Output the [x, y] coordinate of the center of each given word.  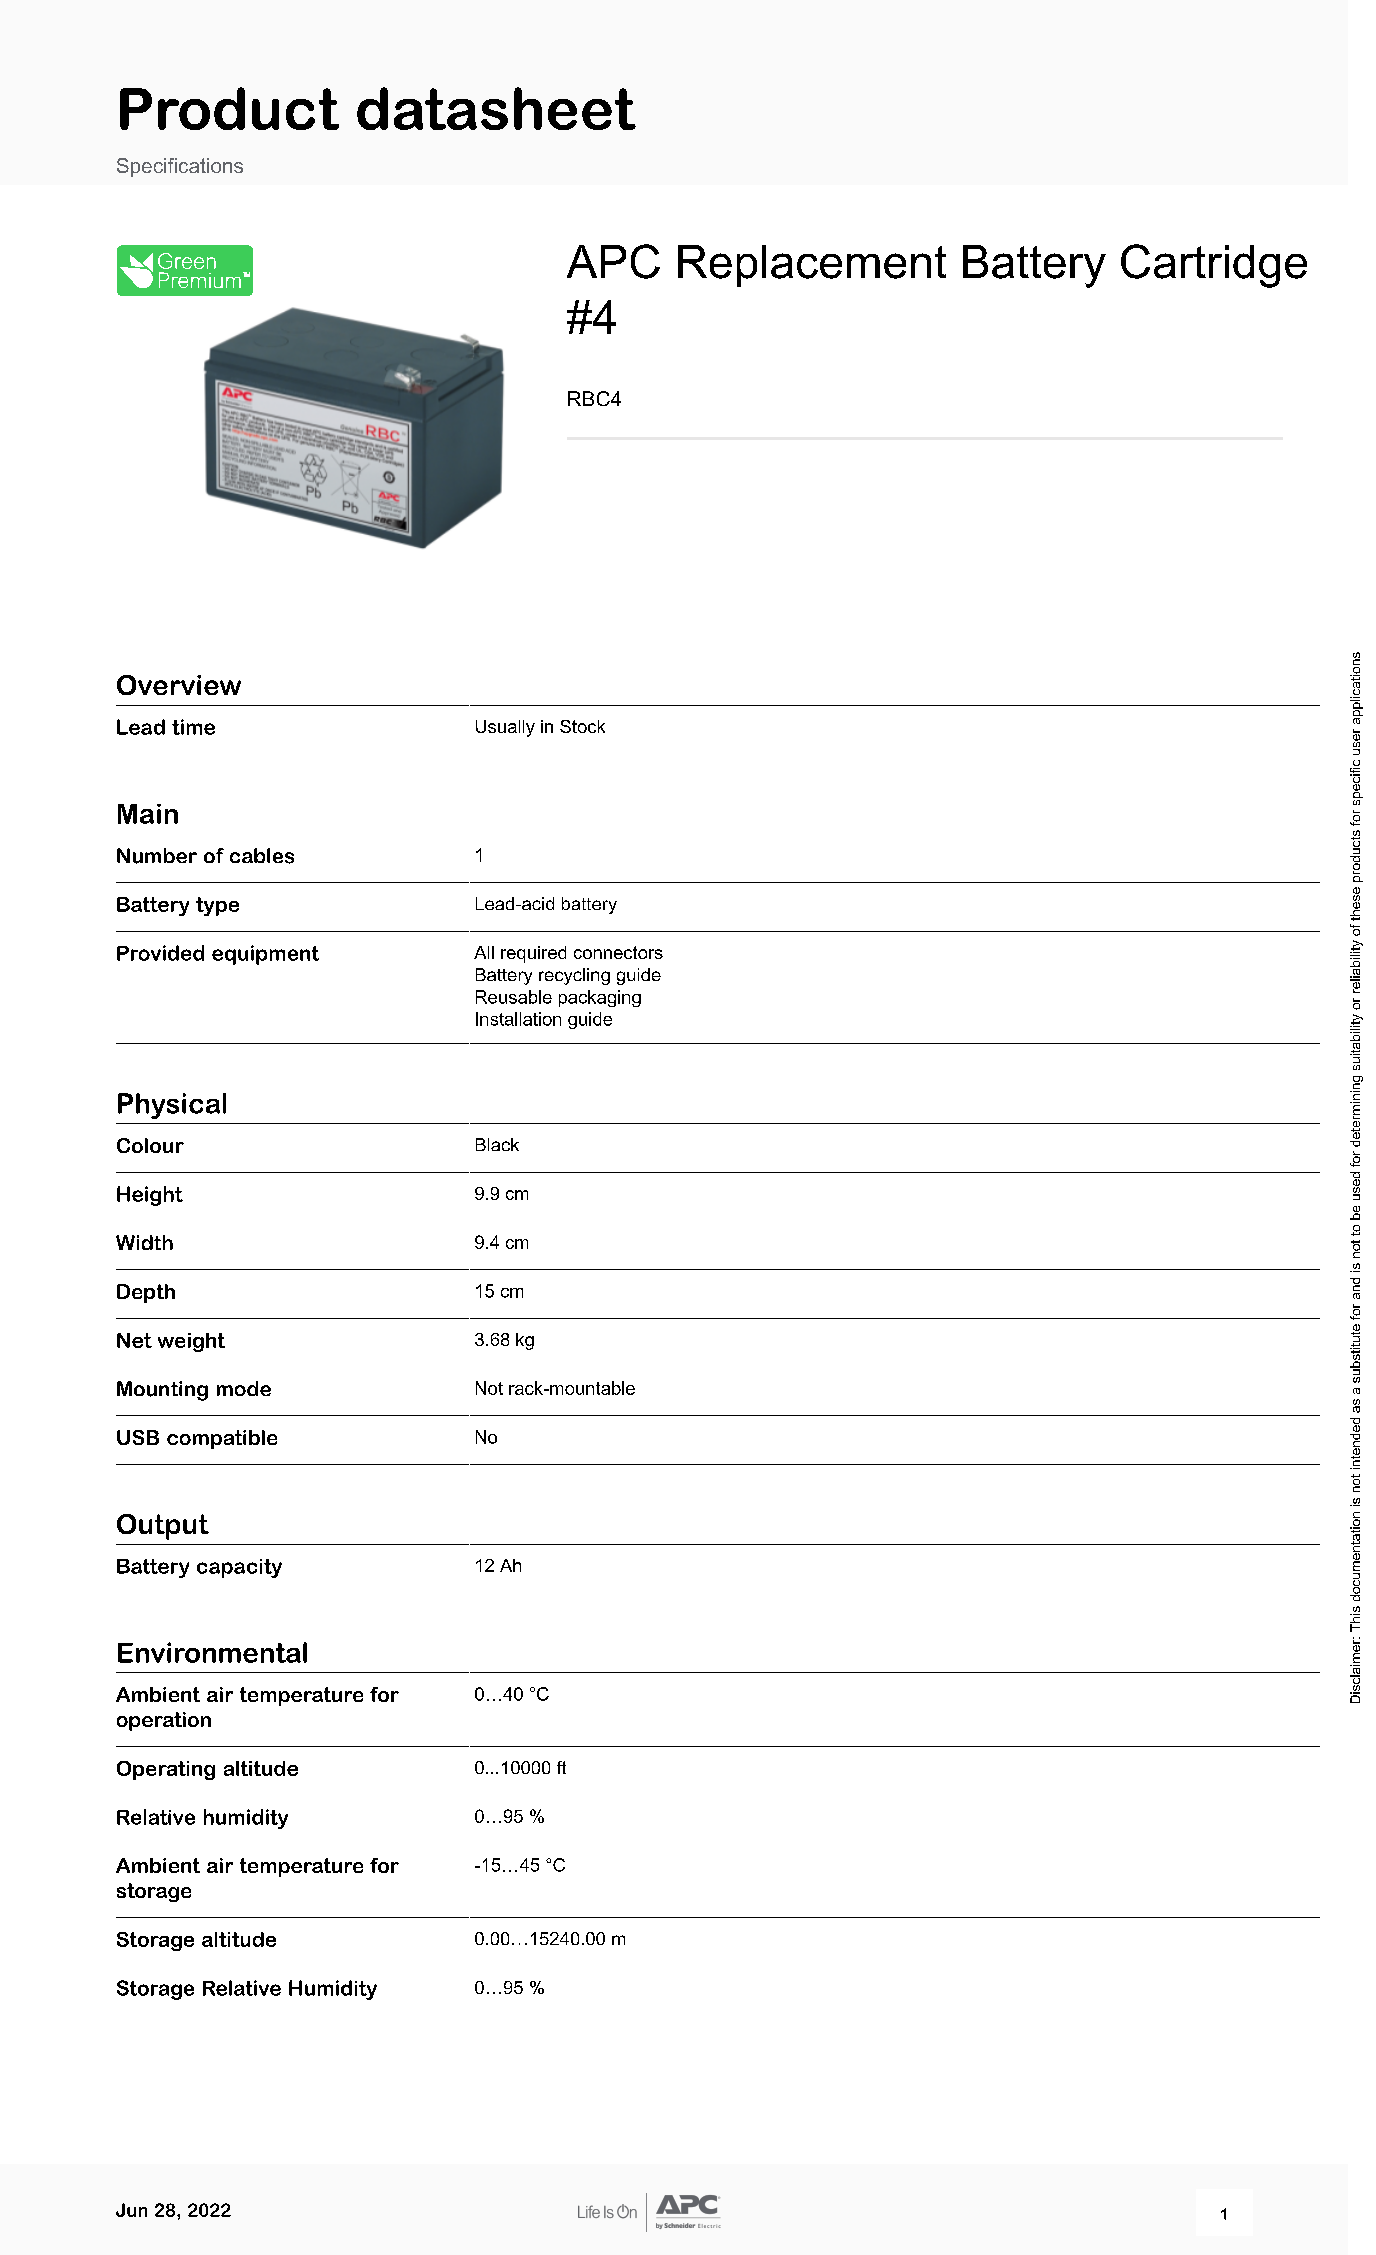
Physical [172, 1106]
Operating [166, 1770]
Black [497, 1144]
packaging [600, 998]
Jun [131, 2210]
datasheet [496, 108]
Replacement [812, 266]
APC [613, 261]
